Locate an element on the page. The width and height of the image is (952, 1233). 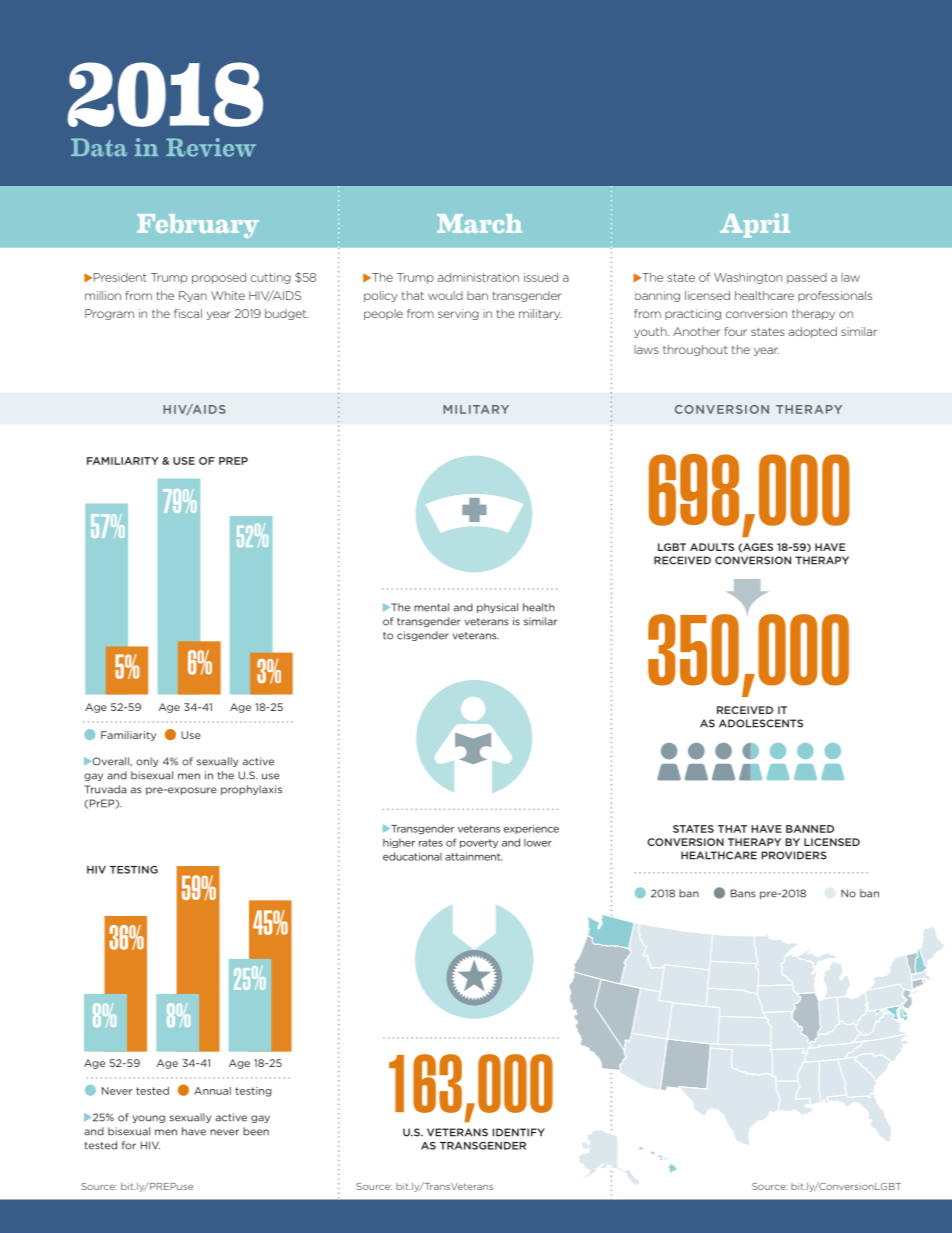
only is located at coordinates (147, 762).
